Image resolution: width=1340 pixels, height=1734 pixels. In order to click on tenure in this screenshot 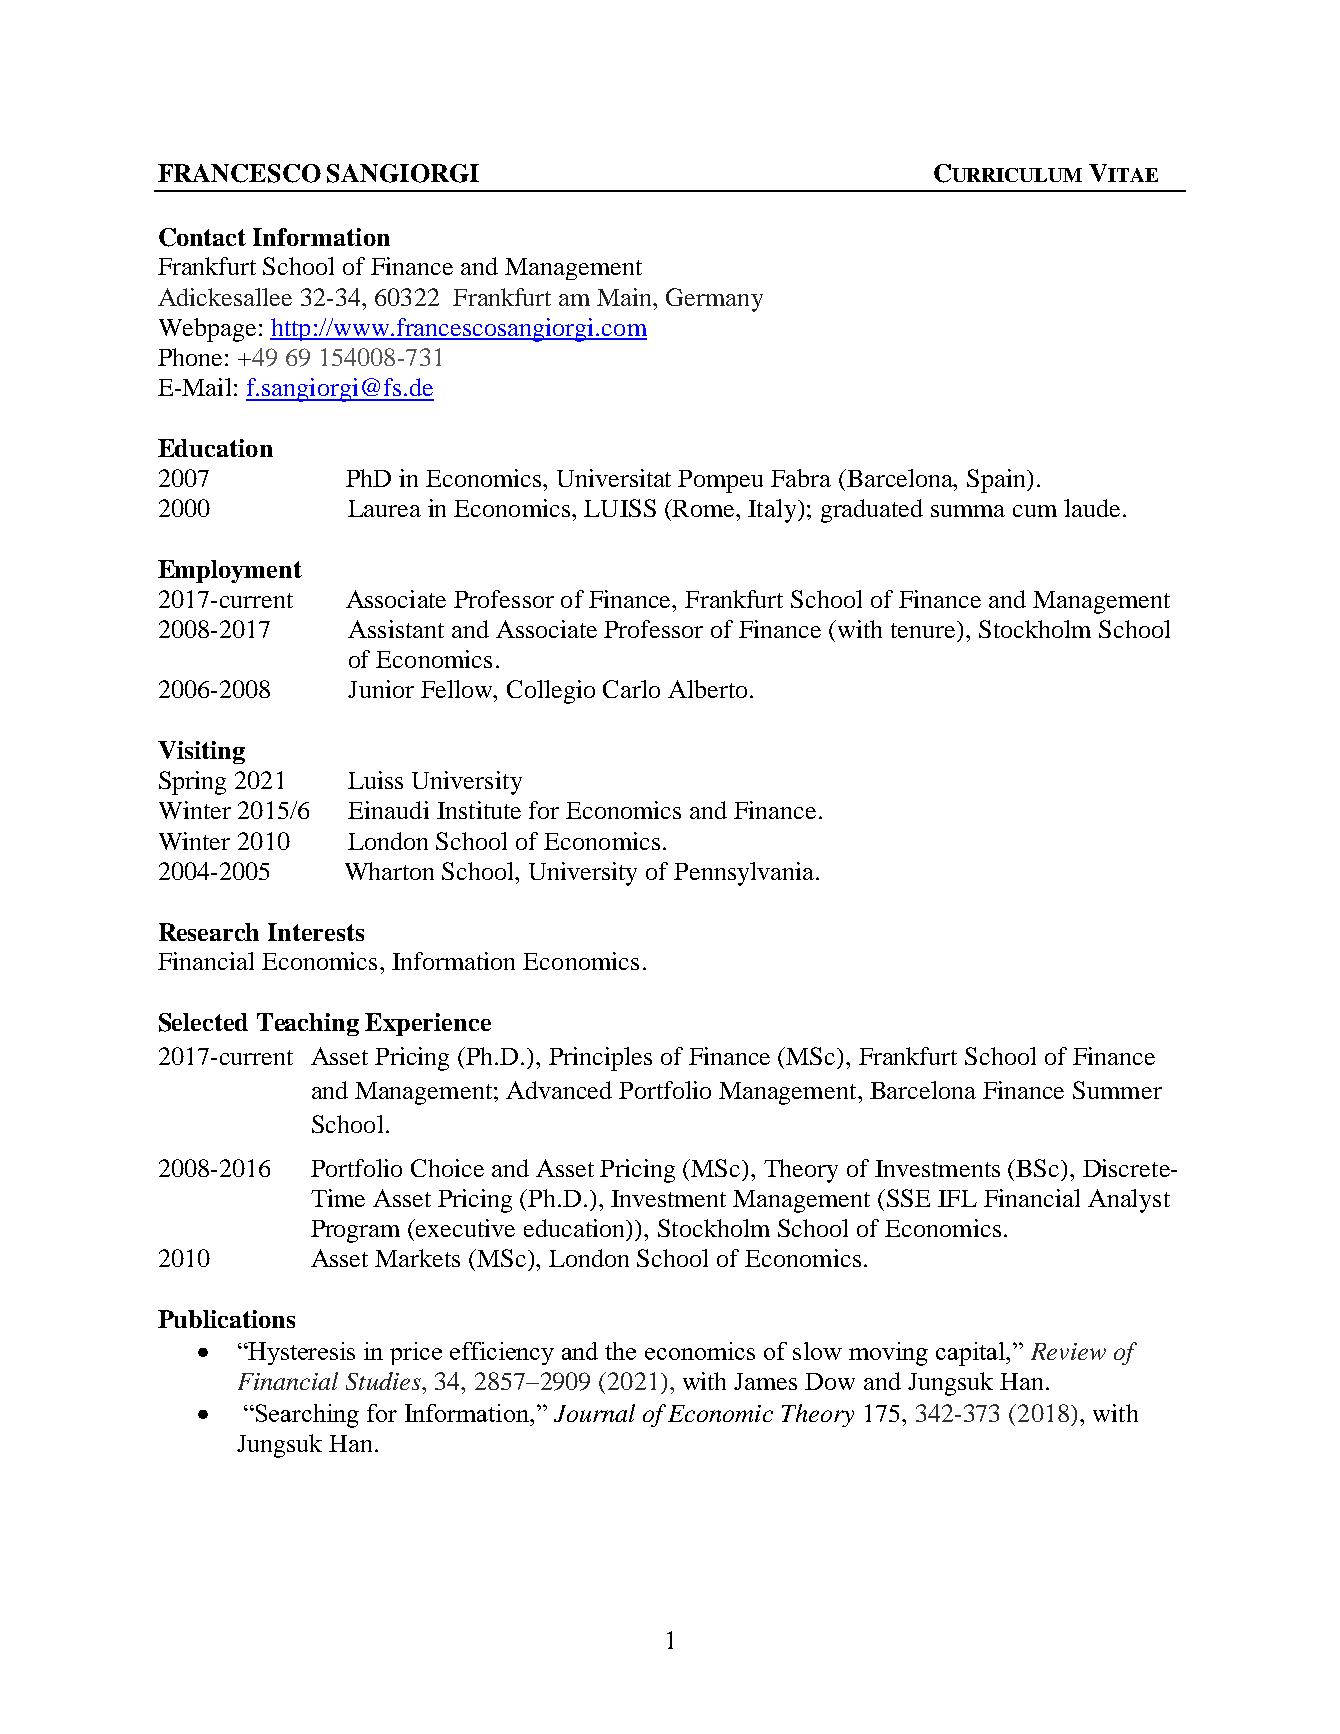, I will do `click(924, 629)`.
